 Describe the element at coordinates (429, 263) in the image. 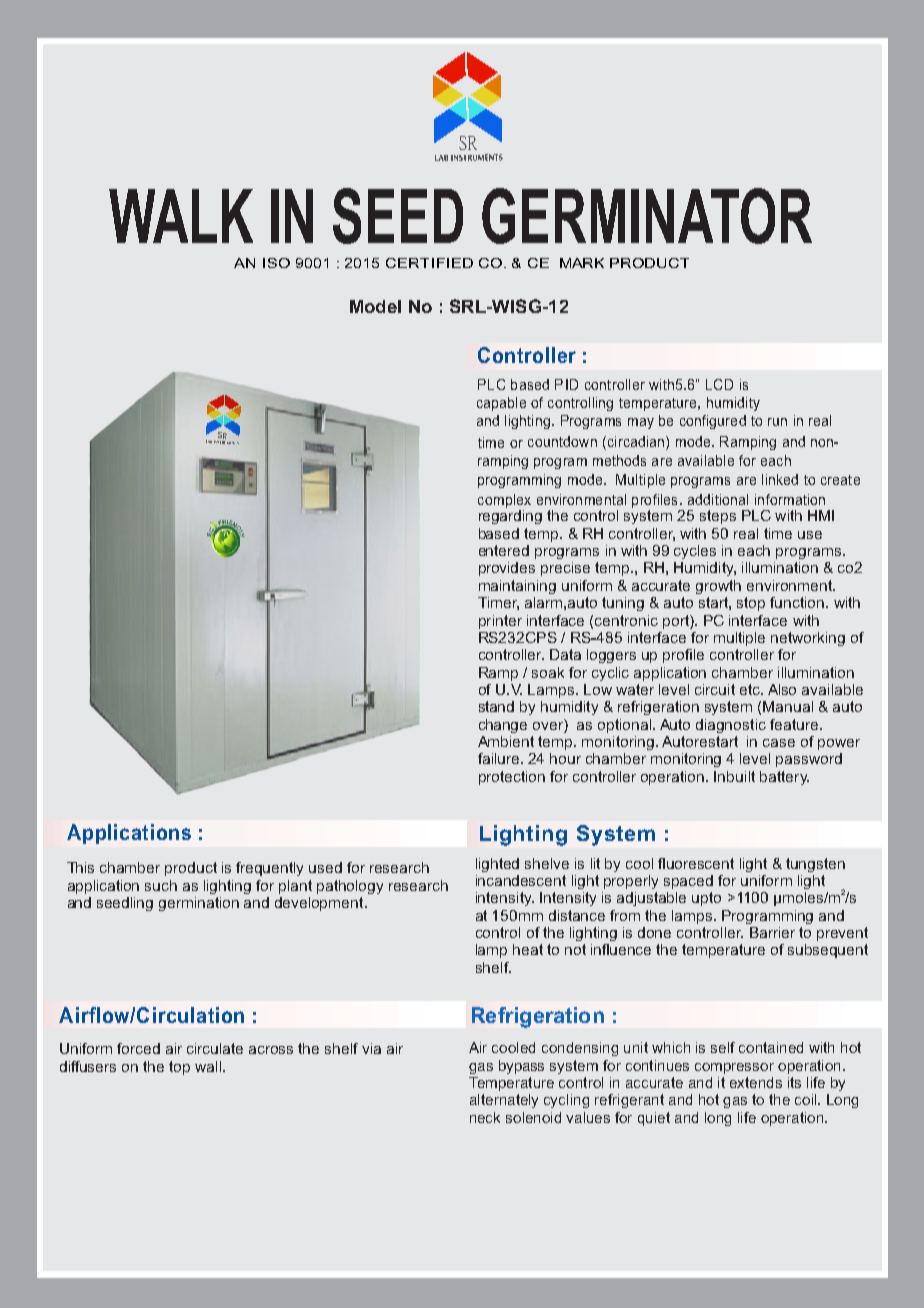

I see `CERTIFIED` at that location.
